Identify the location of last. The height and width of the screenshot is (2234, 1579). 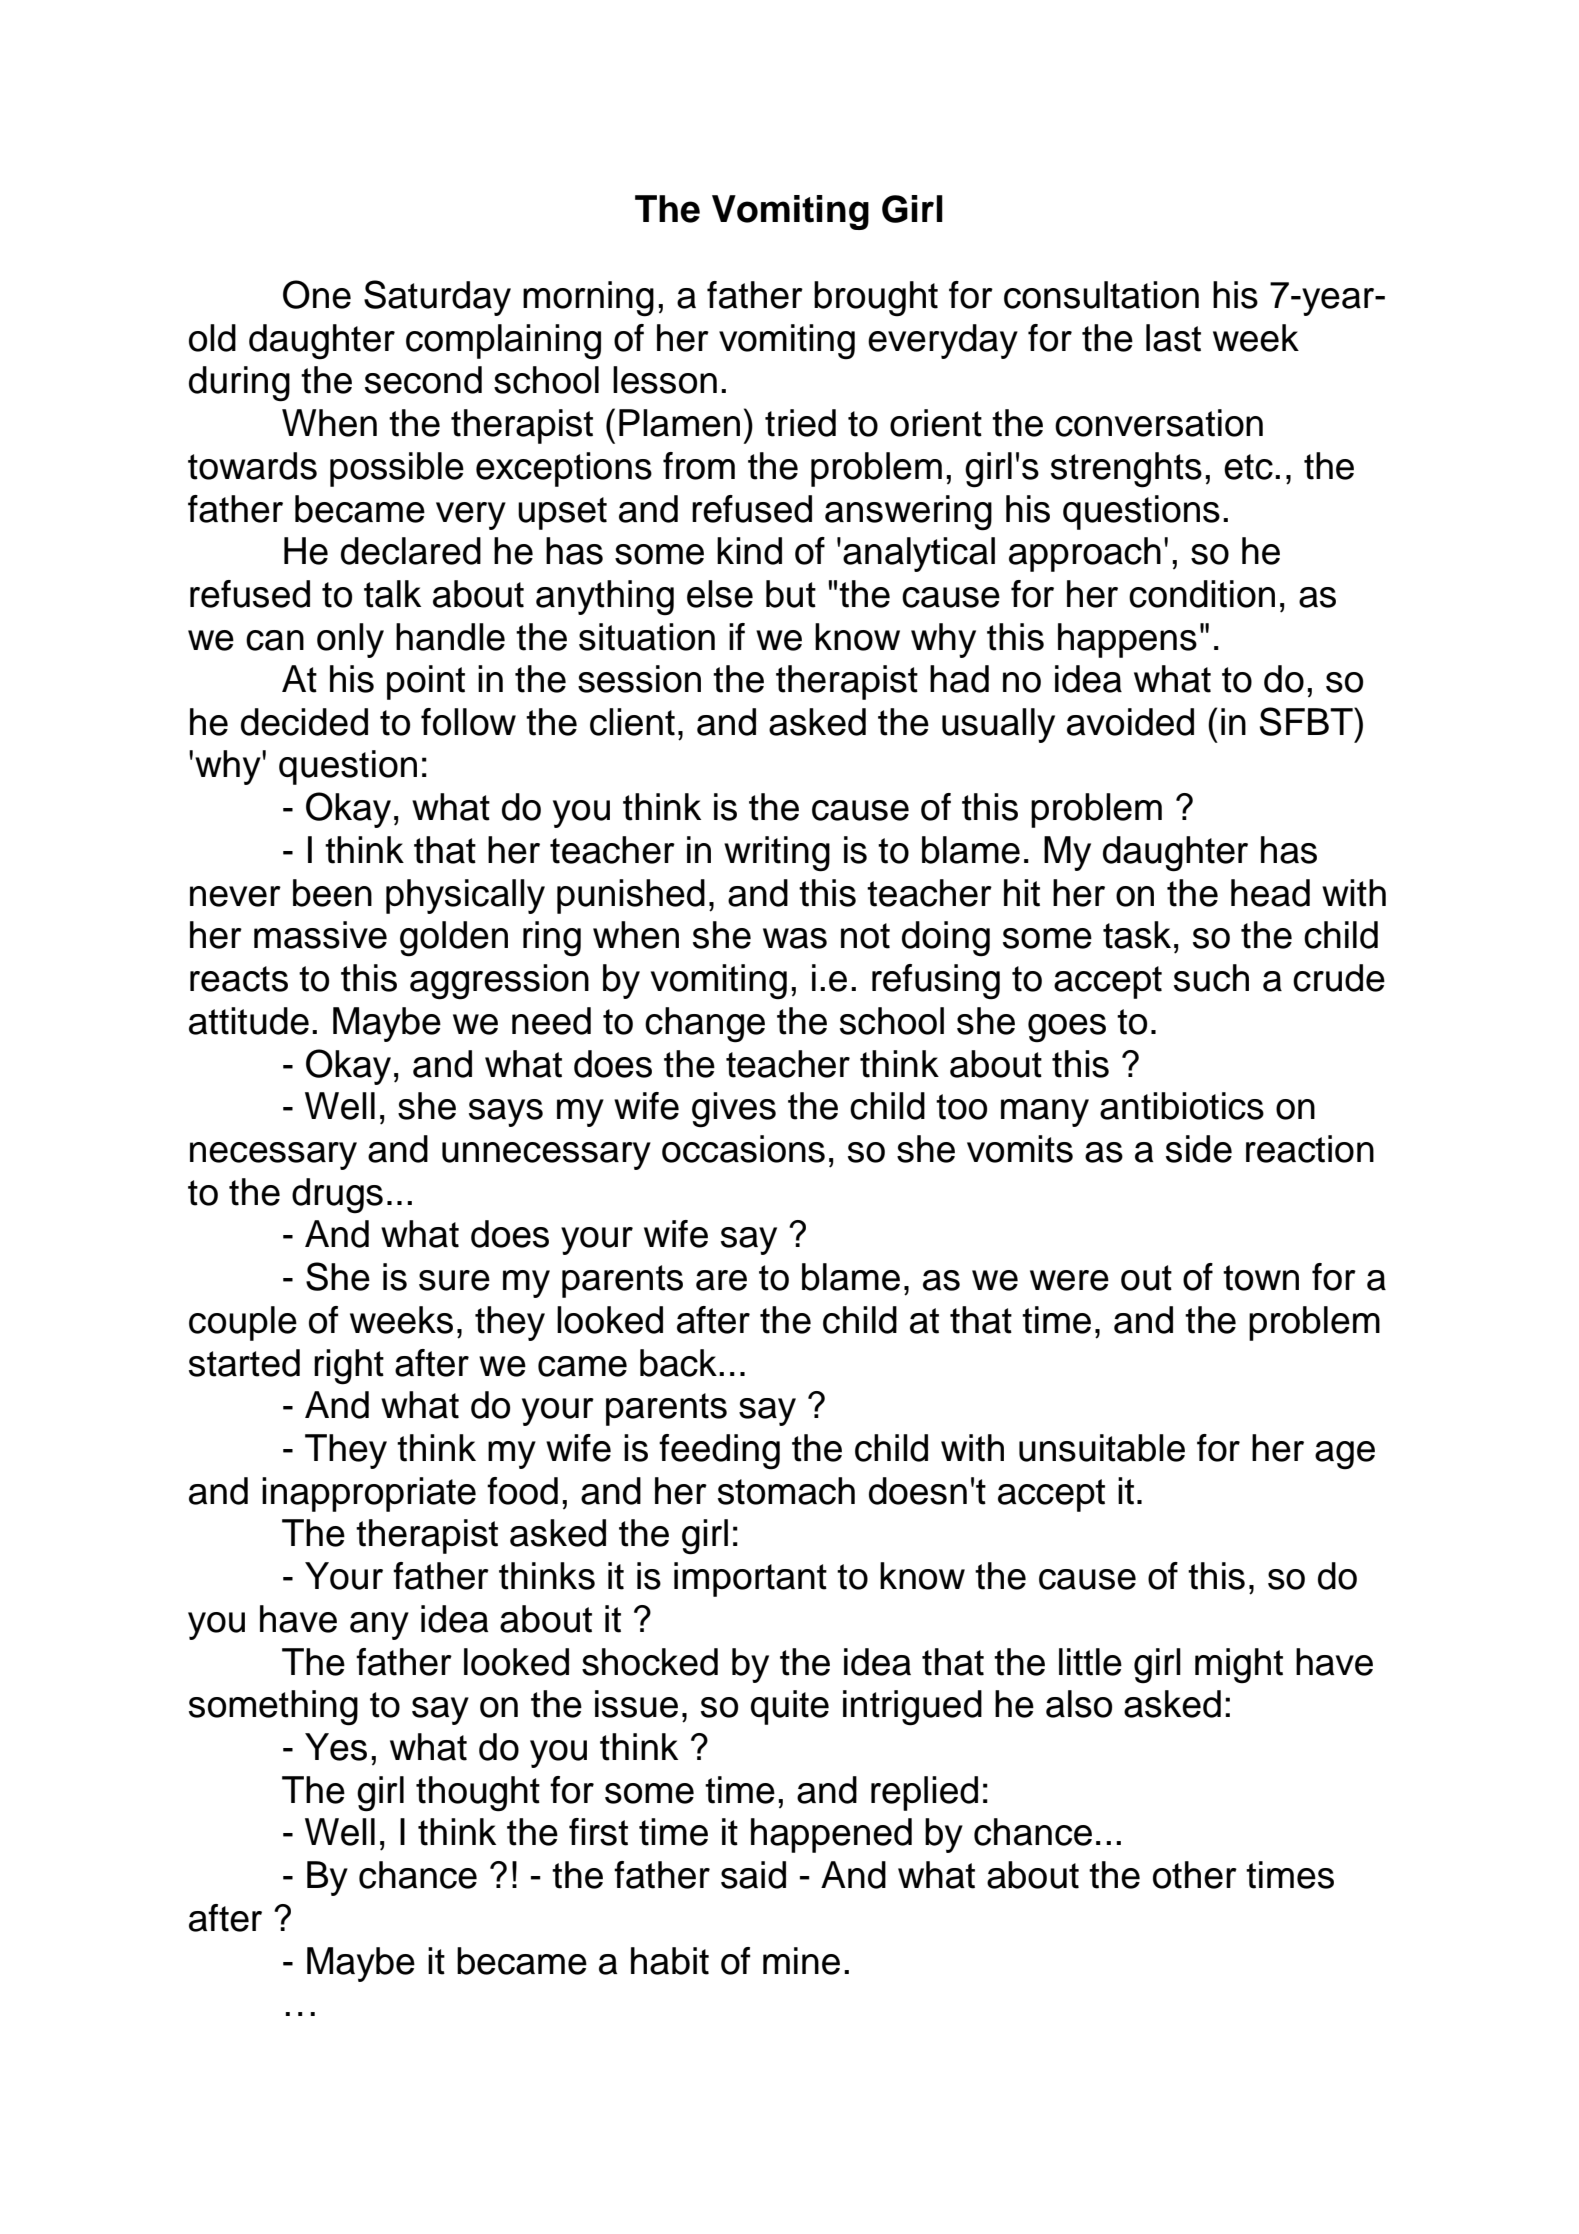
(1173, 338).
